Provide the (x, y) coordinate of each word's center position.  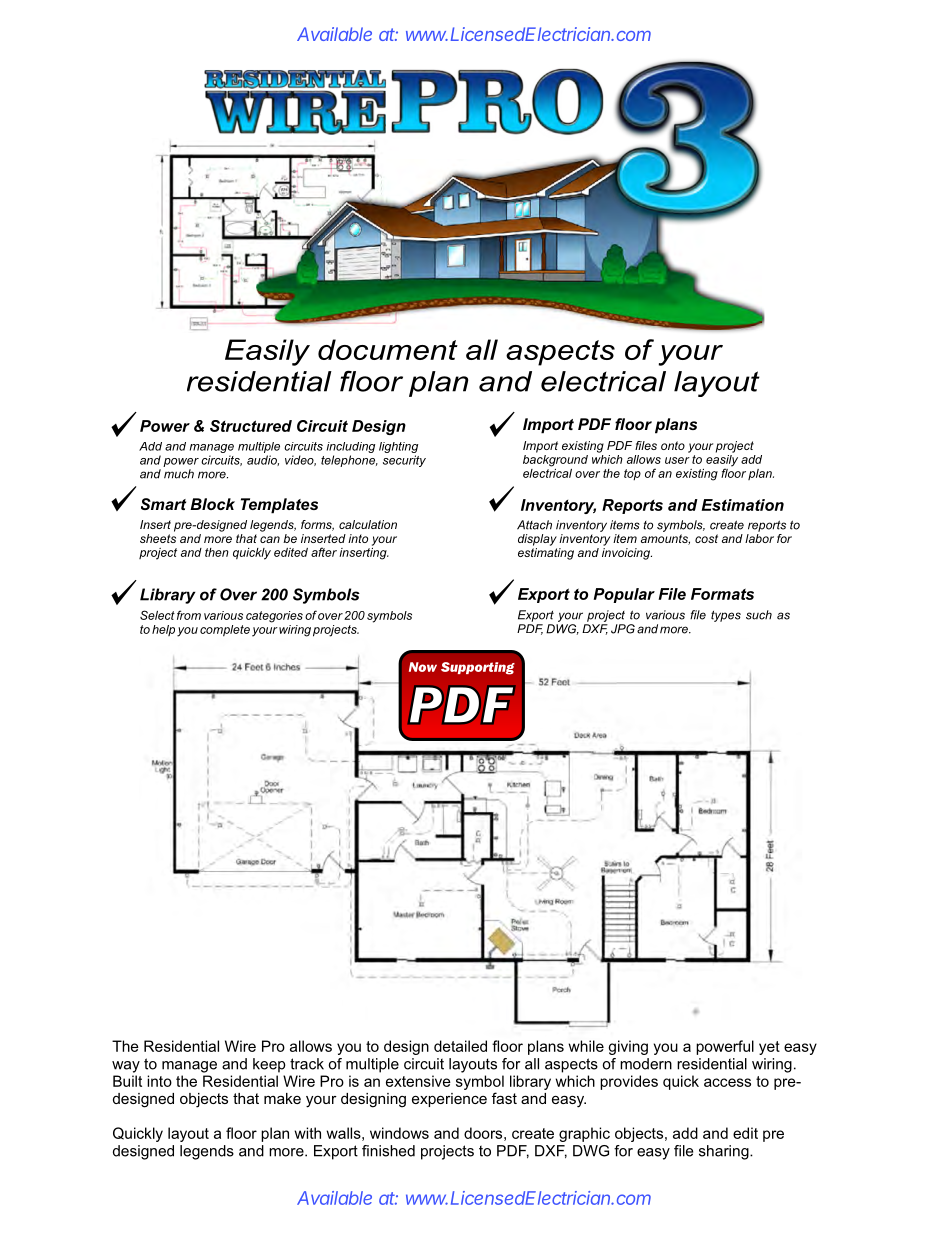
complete (225, 631)
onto (673, 445)
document (388, 349)
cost (706, 538)
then (217, 552)
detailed (460, 1046)
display (537, 540)
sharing (725, 1152)
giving (628, 1047)
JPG (623, 629)
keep (269, 1065)
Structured (251, 426)
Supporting (478, 668)
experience (449, 1100)
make (282, 1098)
